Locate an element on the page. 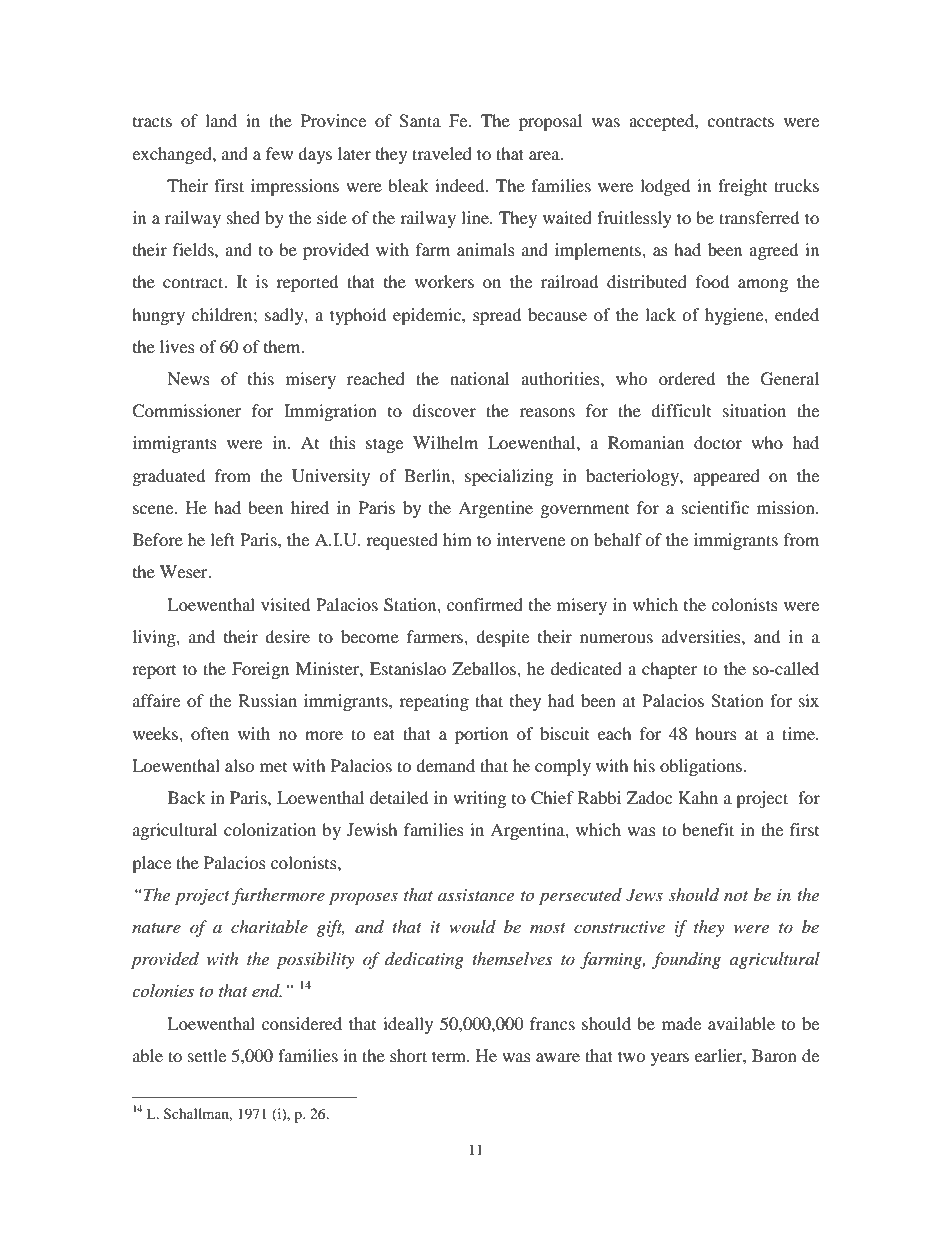 The image size is (952, 1233). Back is located at coordinates (187, 797).
